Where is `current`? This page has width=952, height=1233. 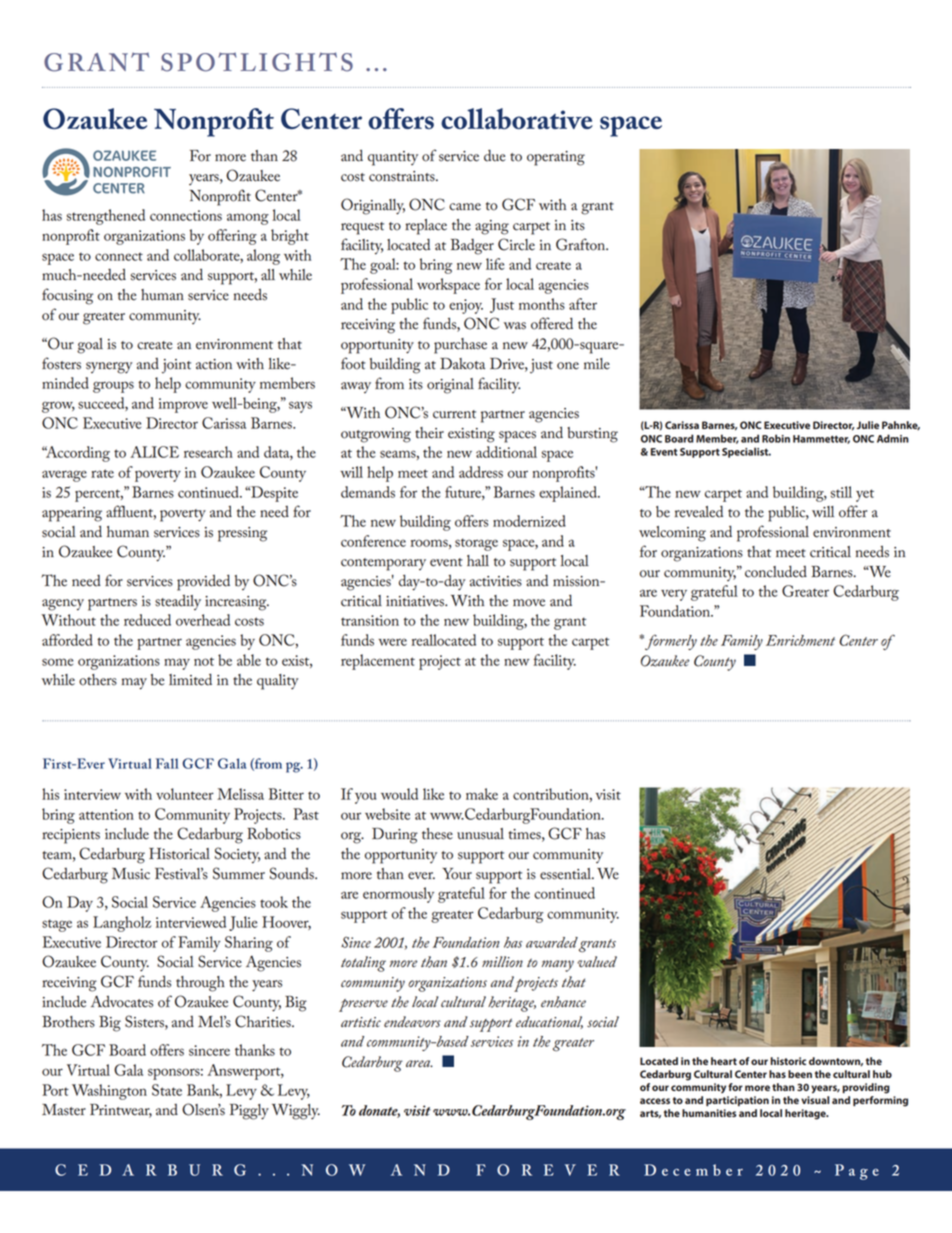 current is located at coordinates (454, 414).
